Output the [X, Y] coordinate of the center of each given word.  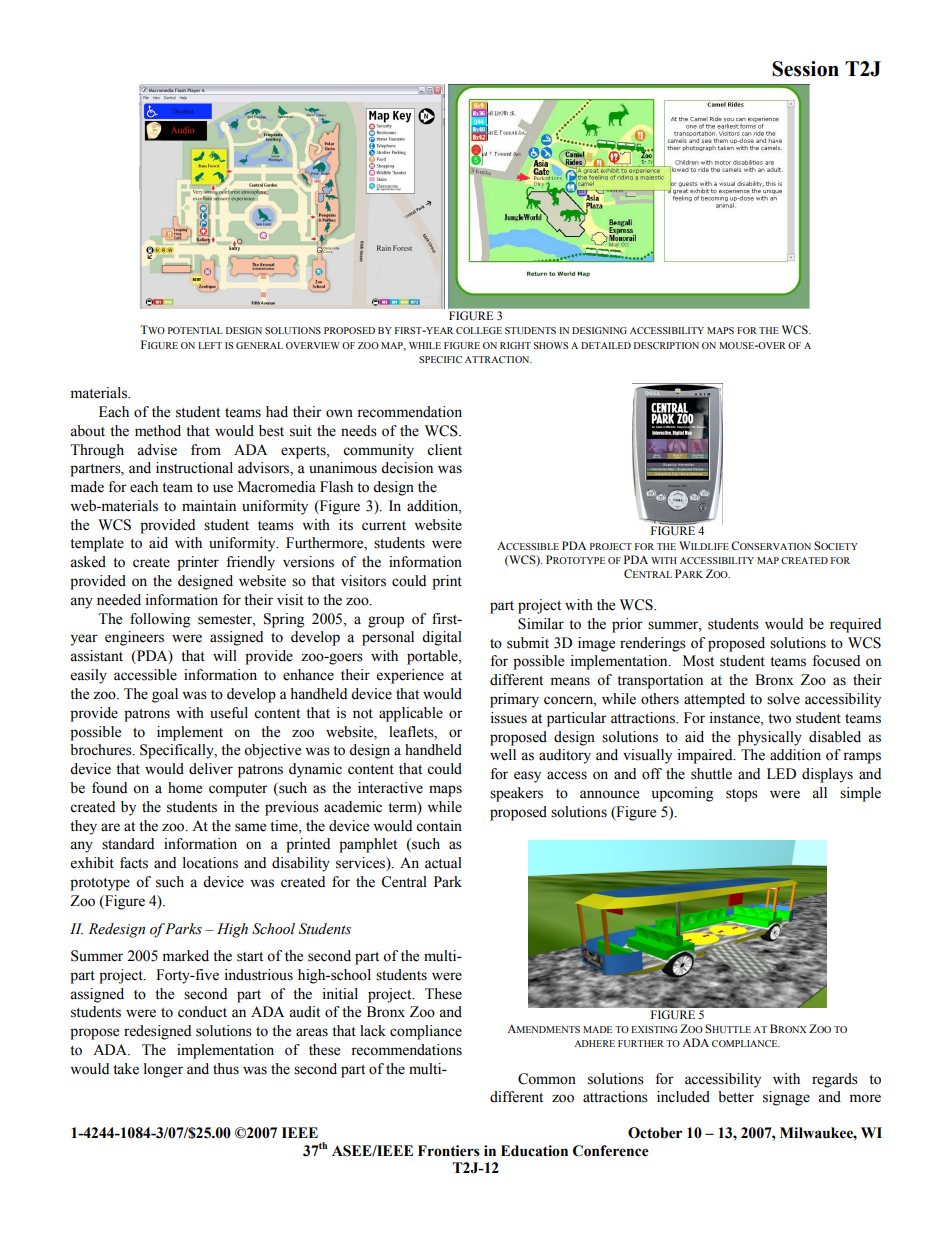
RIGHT [515, 345]
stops [742, 795]
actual [443, 863]
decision [407, 468]
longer [163, 1070]
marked [186, 956]
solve [783, 699]
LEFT [210, 345]
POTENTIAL [195, 330]
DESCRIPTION [666, 345]
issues [509, 718]
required [855, 625]
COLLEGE [479, 330]
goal [165, 695]
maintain [209, 506]
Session [805, 69]
